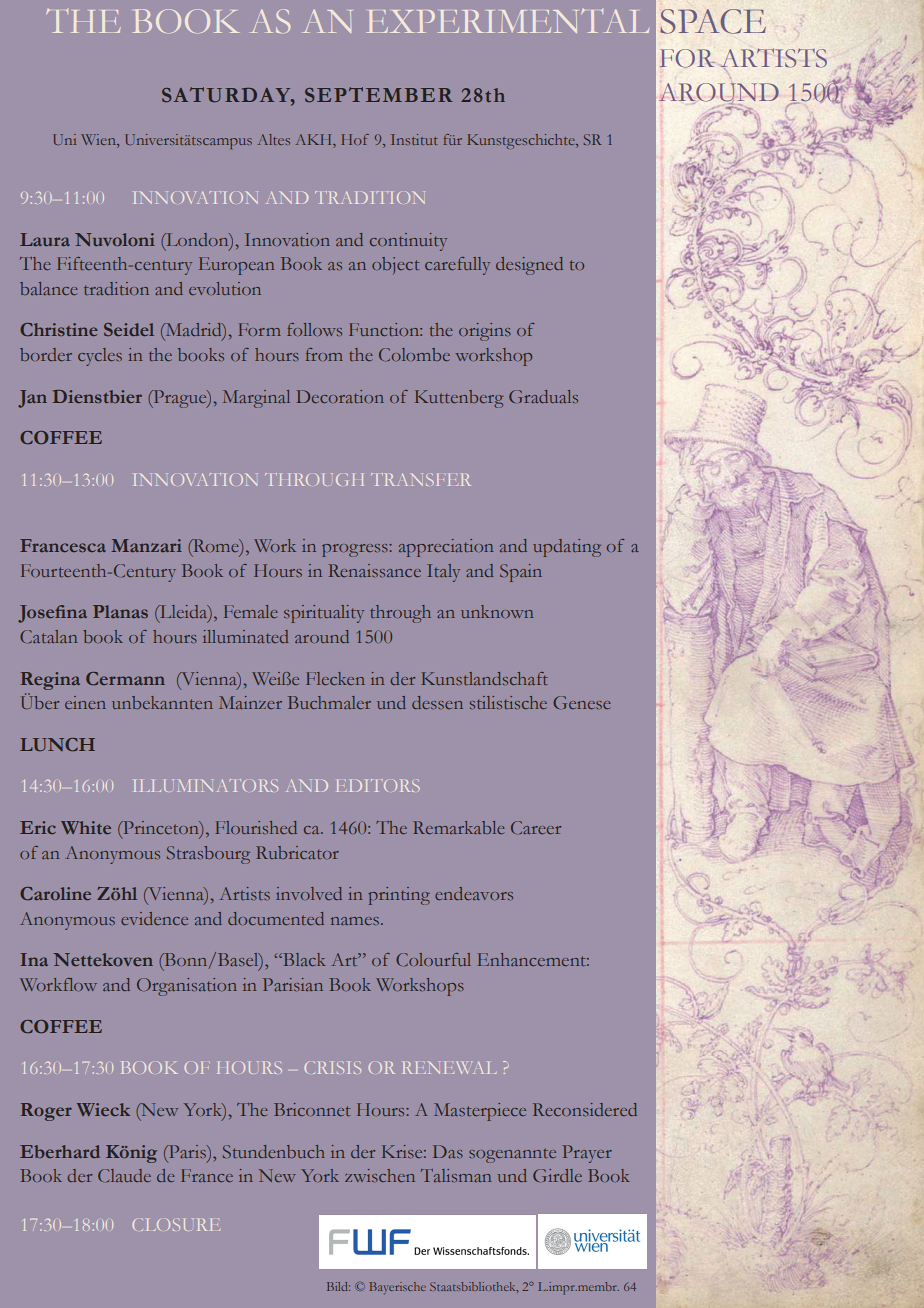 This document has height=1308, width=924. I want to click on Wien, so click(99, 141).
